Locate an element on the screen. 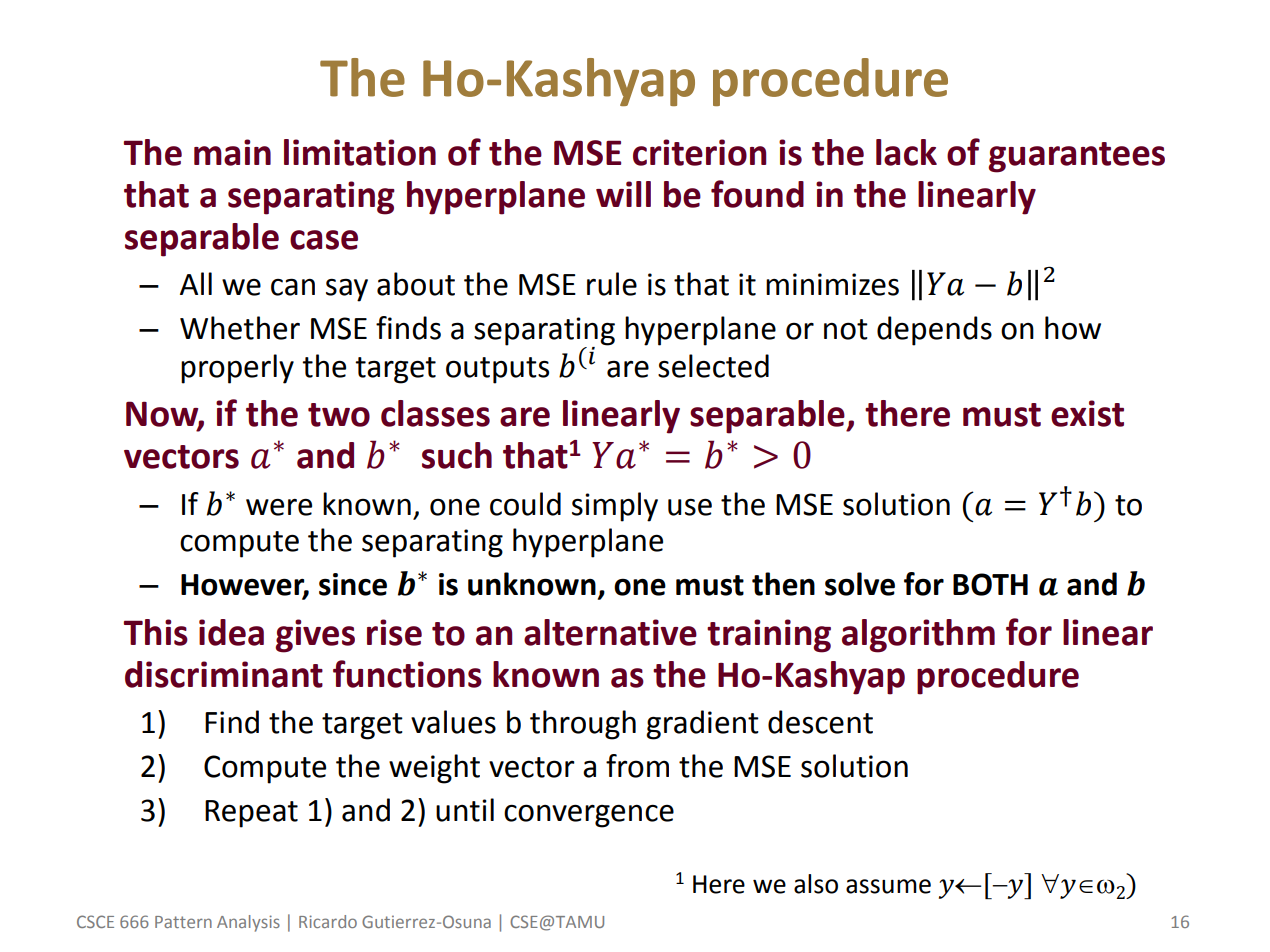 The width and height of the screenshot is (1270, 952). lack is located at coordinates (906, 152).
